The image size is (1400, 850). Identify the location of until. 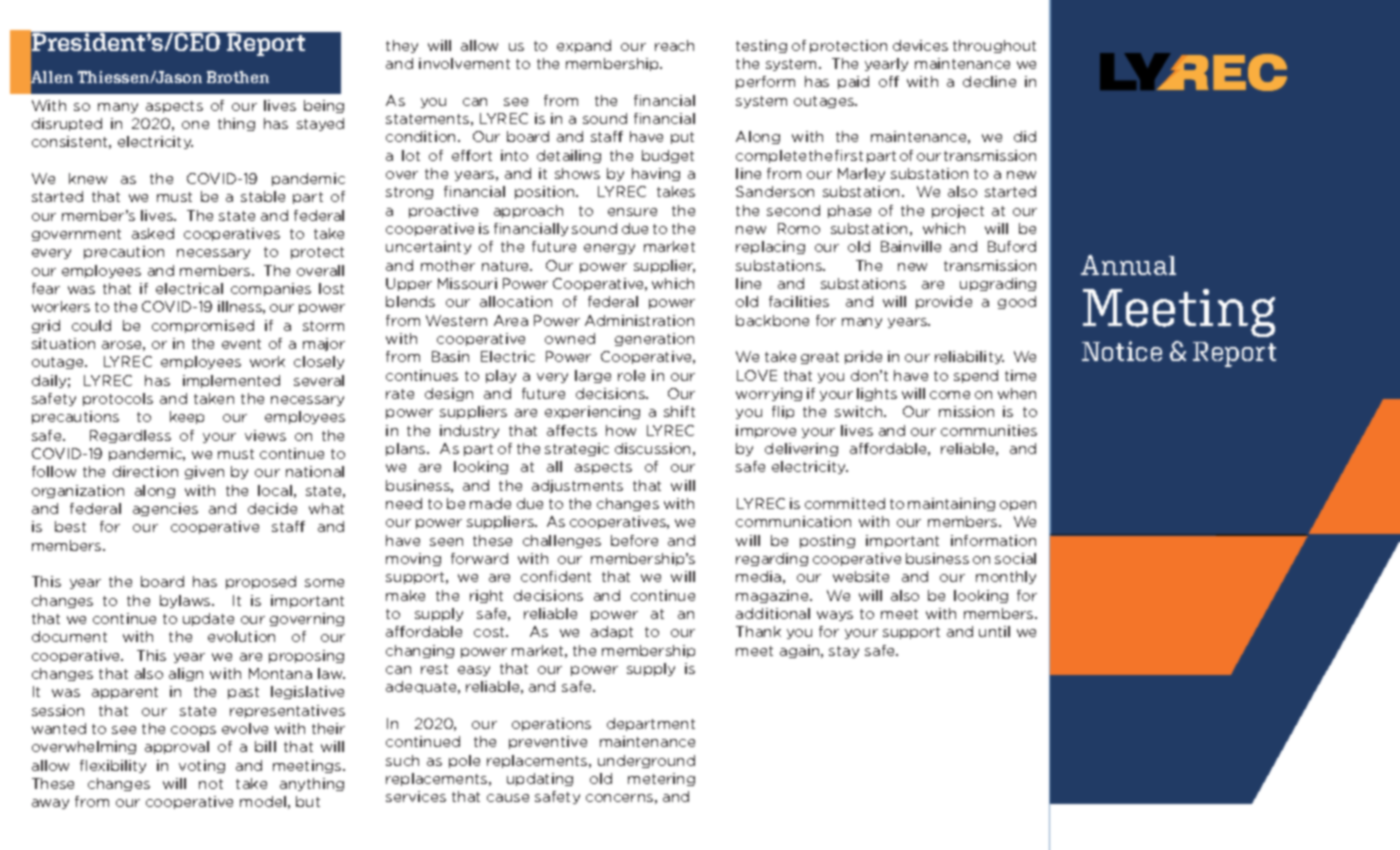
(994, 631).
